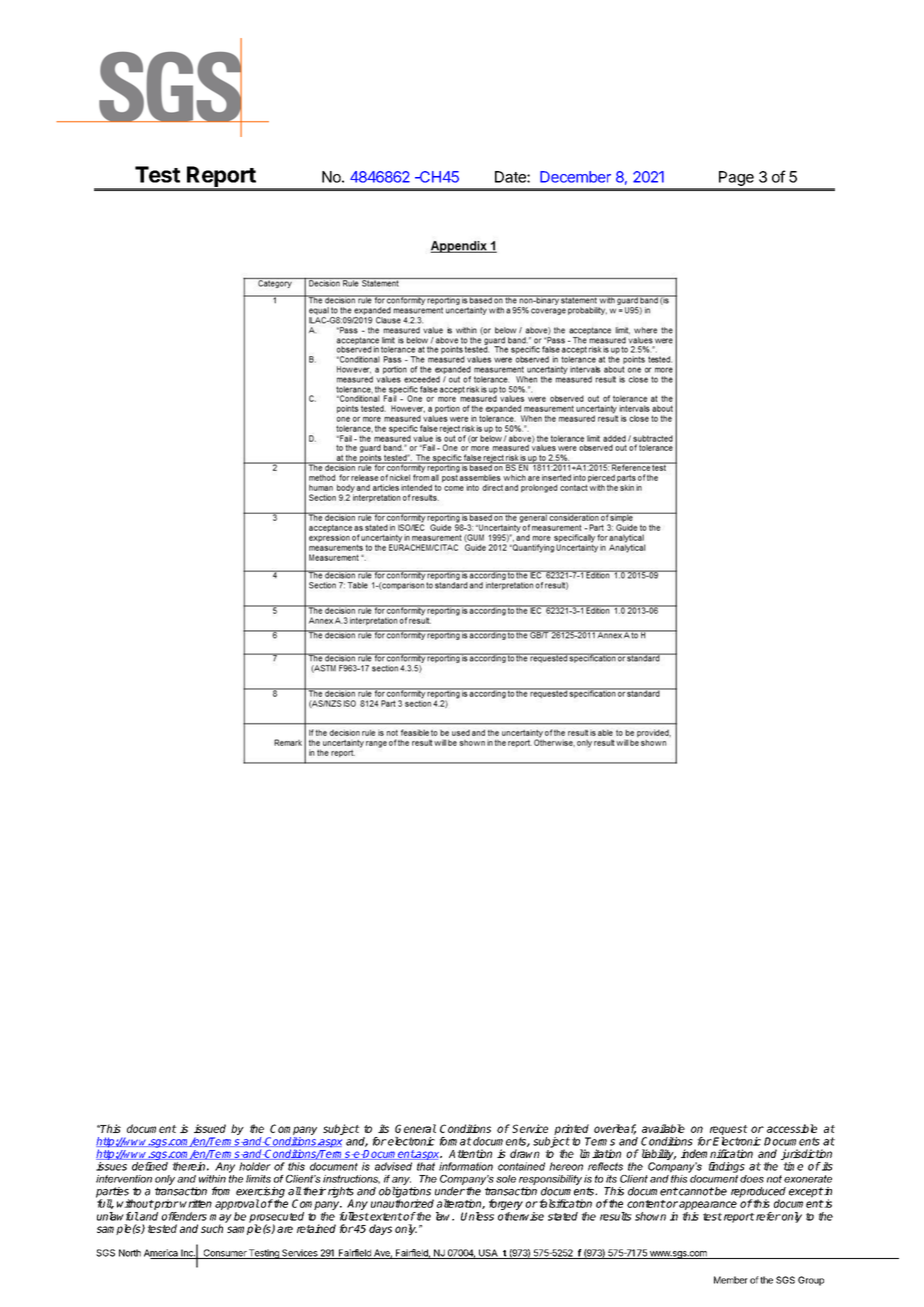 The height and width of the screenshot is (1307, 924). Describe the element at coordinates (511, 177) in the screenshot. I see `Date` at that location.
